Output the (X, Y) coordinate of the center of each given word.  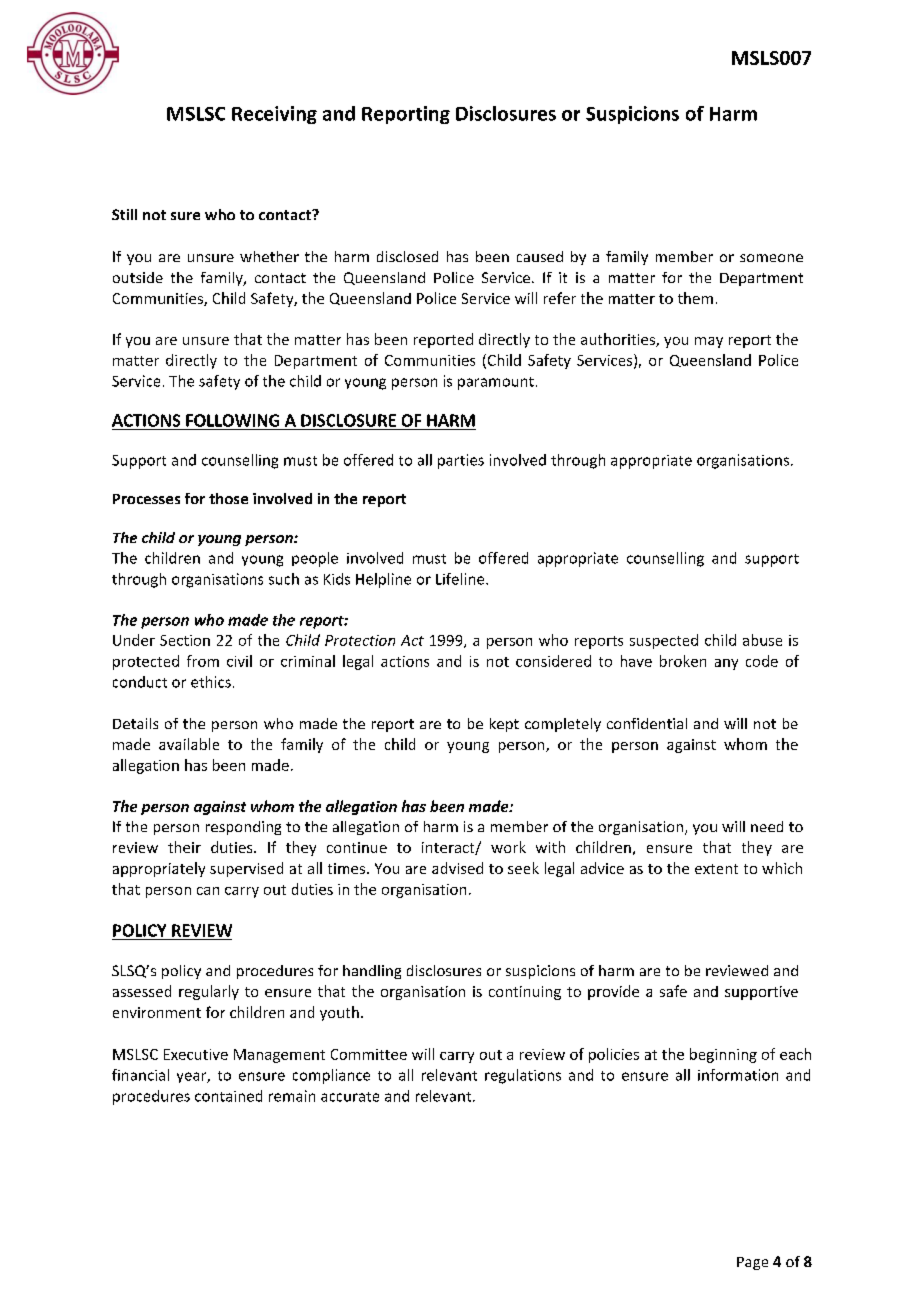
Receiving (274, 115)
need (767, 826)
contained (228, 1096)
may (709, 342)
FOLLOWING (232, 420)
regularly (209, 992)
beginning (723, 1055)
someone (771, 258)
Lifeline (461, 579)
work (508, 847)
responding (243, 828)
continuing (525, 993)
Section (185, 640)
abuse (762, 640)
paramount (496, 383)
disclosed (407, 256)
